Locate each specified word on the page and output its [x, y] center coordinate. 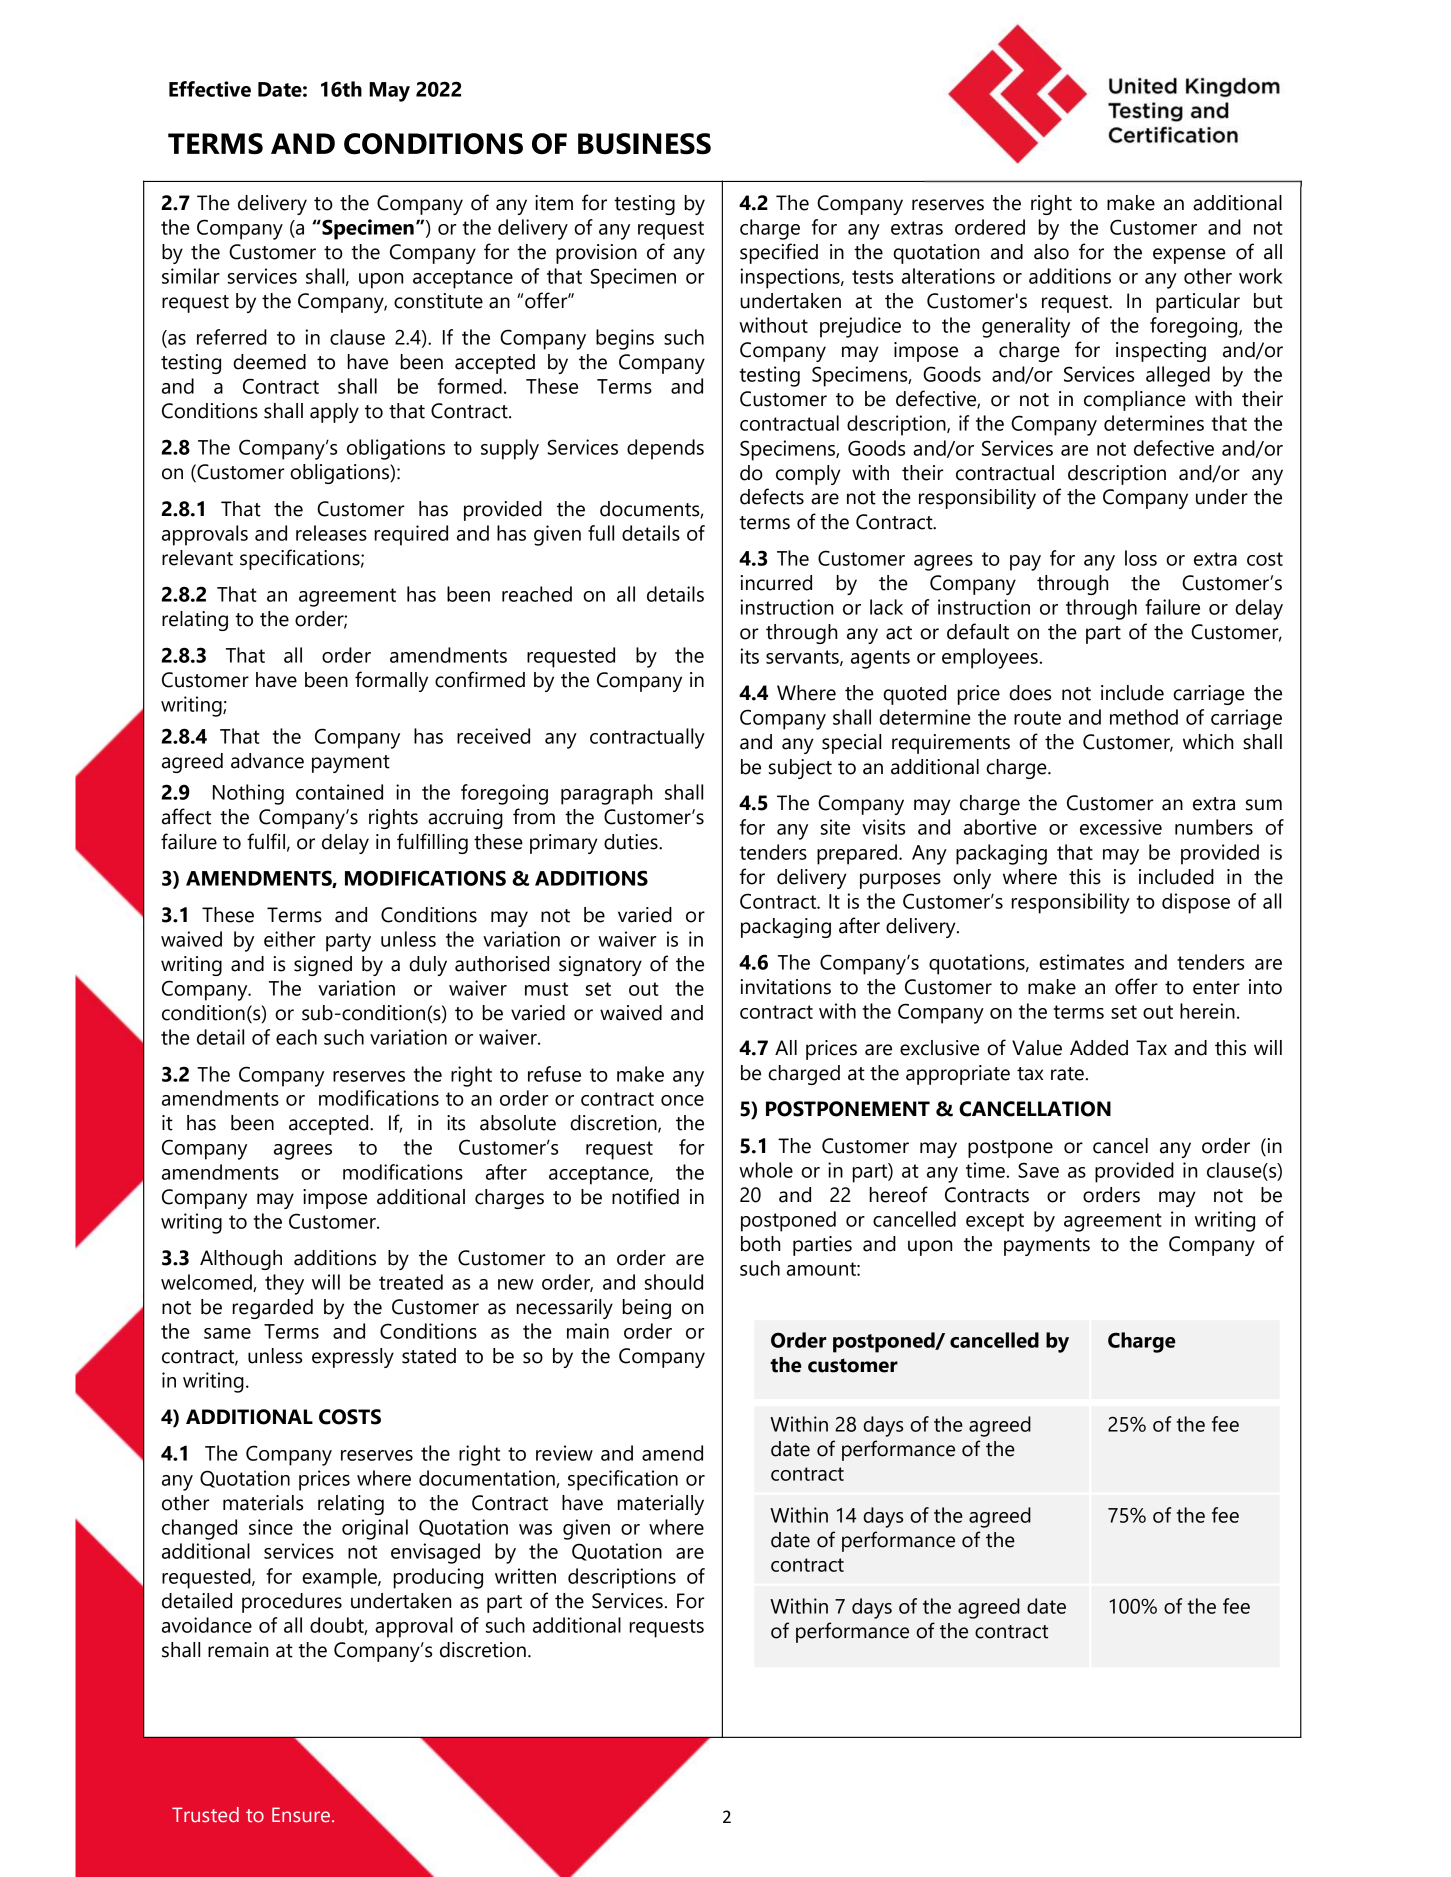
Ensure [301, 1815]
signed [323, 966]
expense [1189, 256]
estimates [1081, 962]
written [525, 1576]
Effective [210, 89]
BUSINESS [644, 144]
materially [661, 1505]
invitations [786, 987]
